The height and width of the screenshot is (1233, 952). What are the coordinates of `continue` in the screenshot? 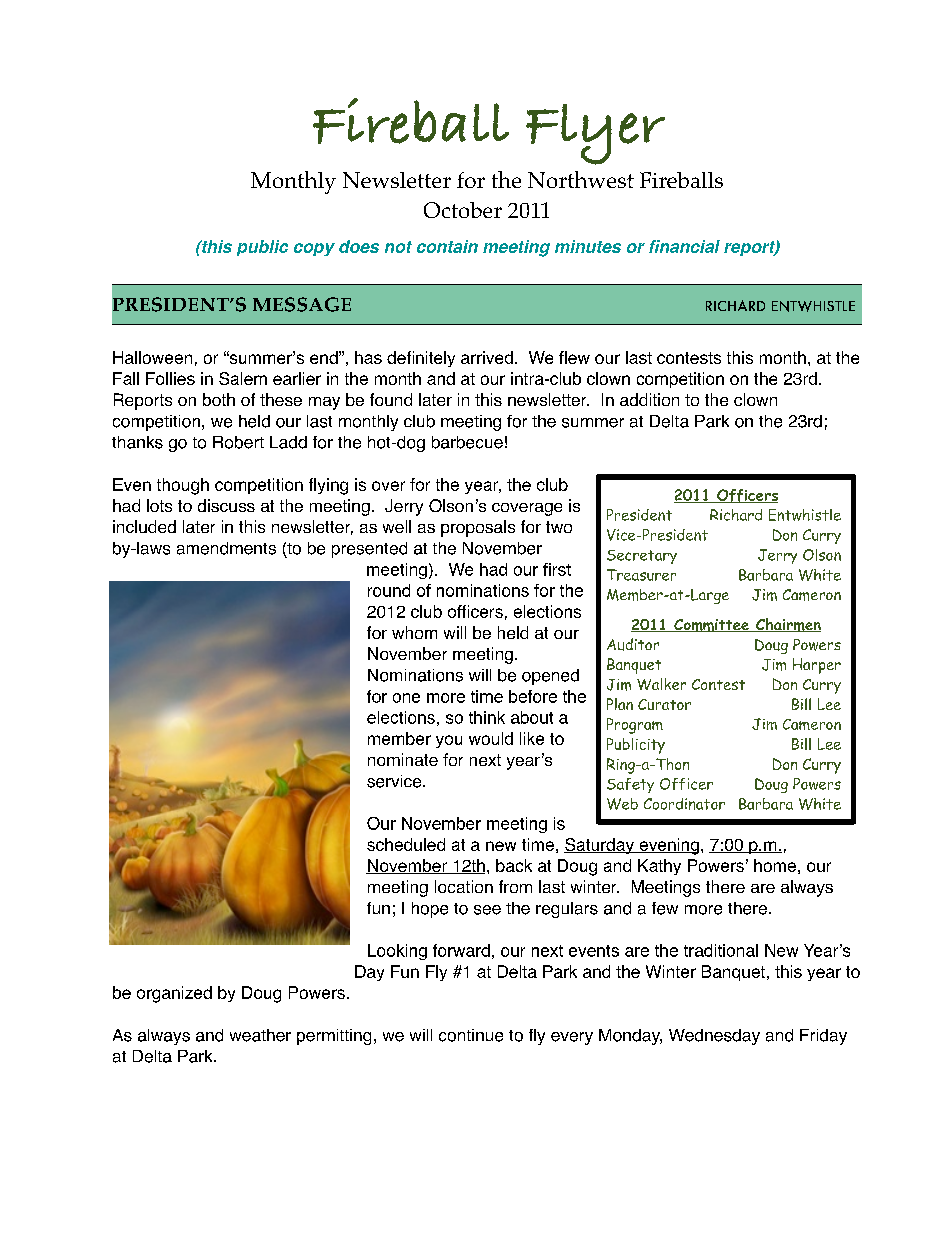 It's located at (471, 1035).
